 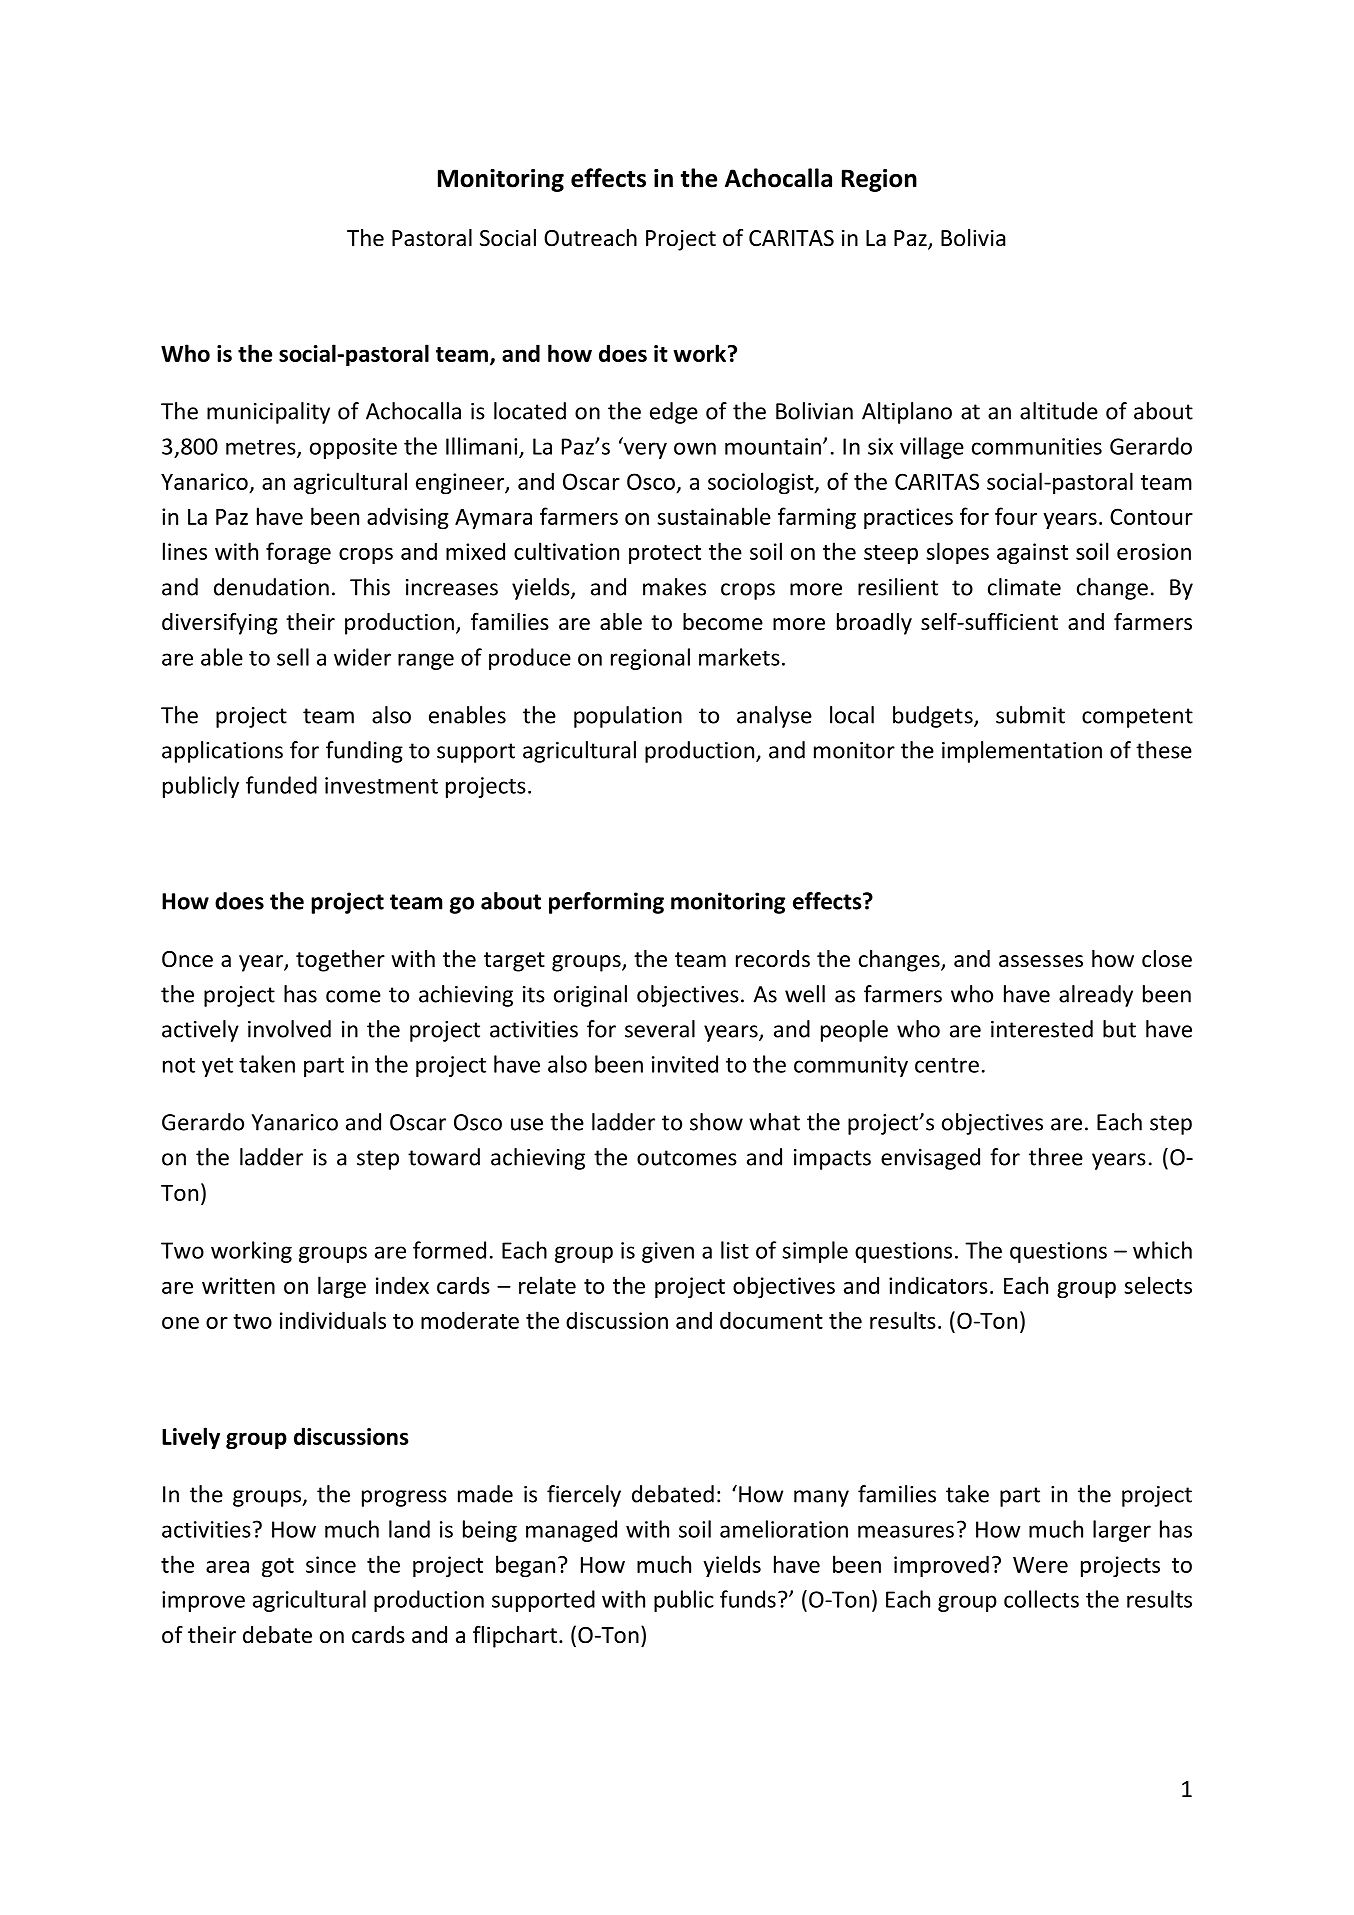 What do you see at coordinates (1022, 752) in the screenshot?
I see `implementation` at bounding box center [1022, 752].
